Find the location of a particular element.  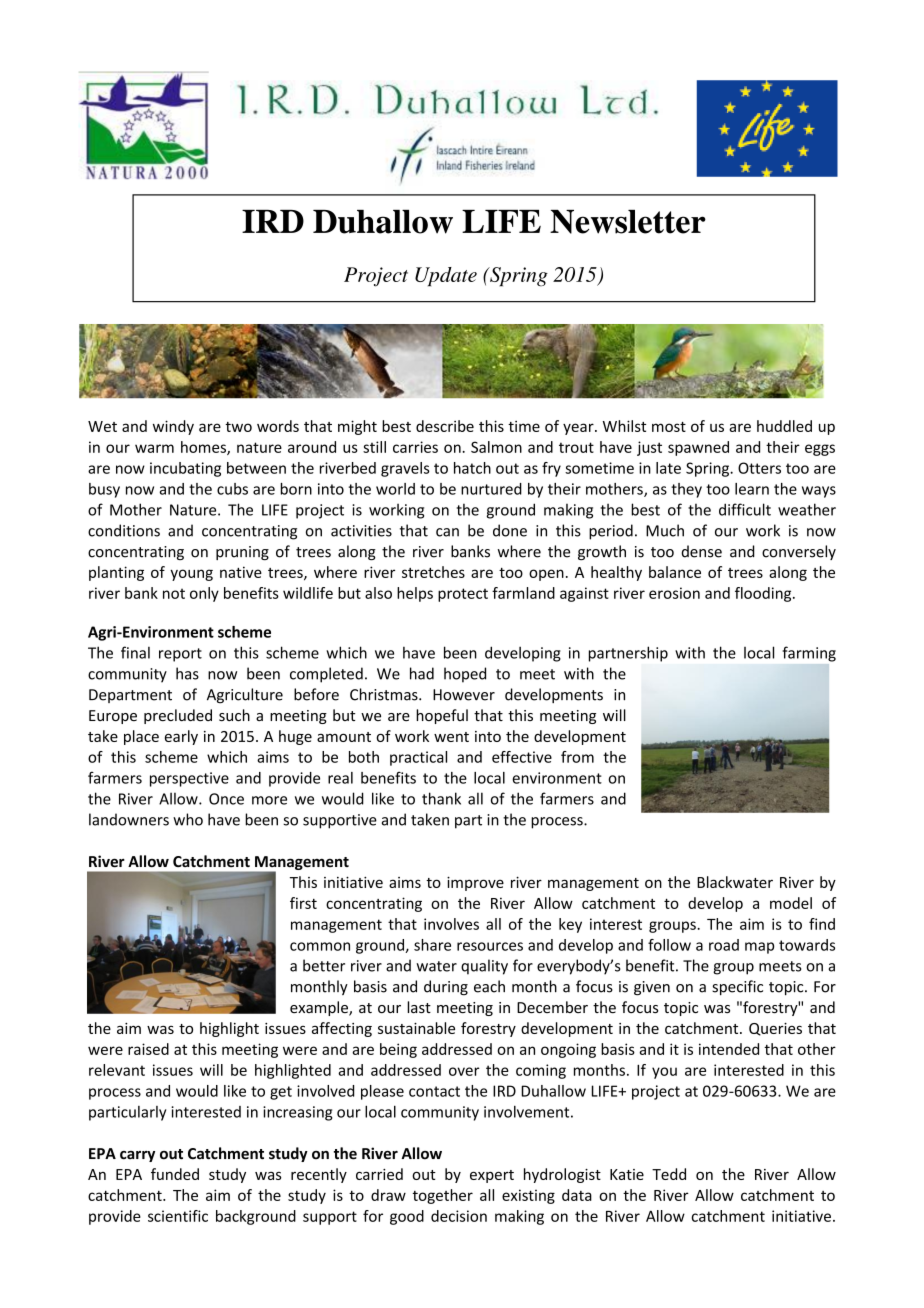

young is located at coordinates (191, 575).
